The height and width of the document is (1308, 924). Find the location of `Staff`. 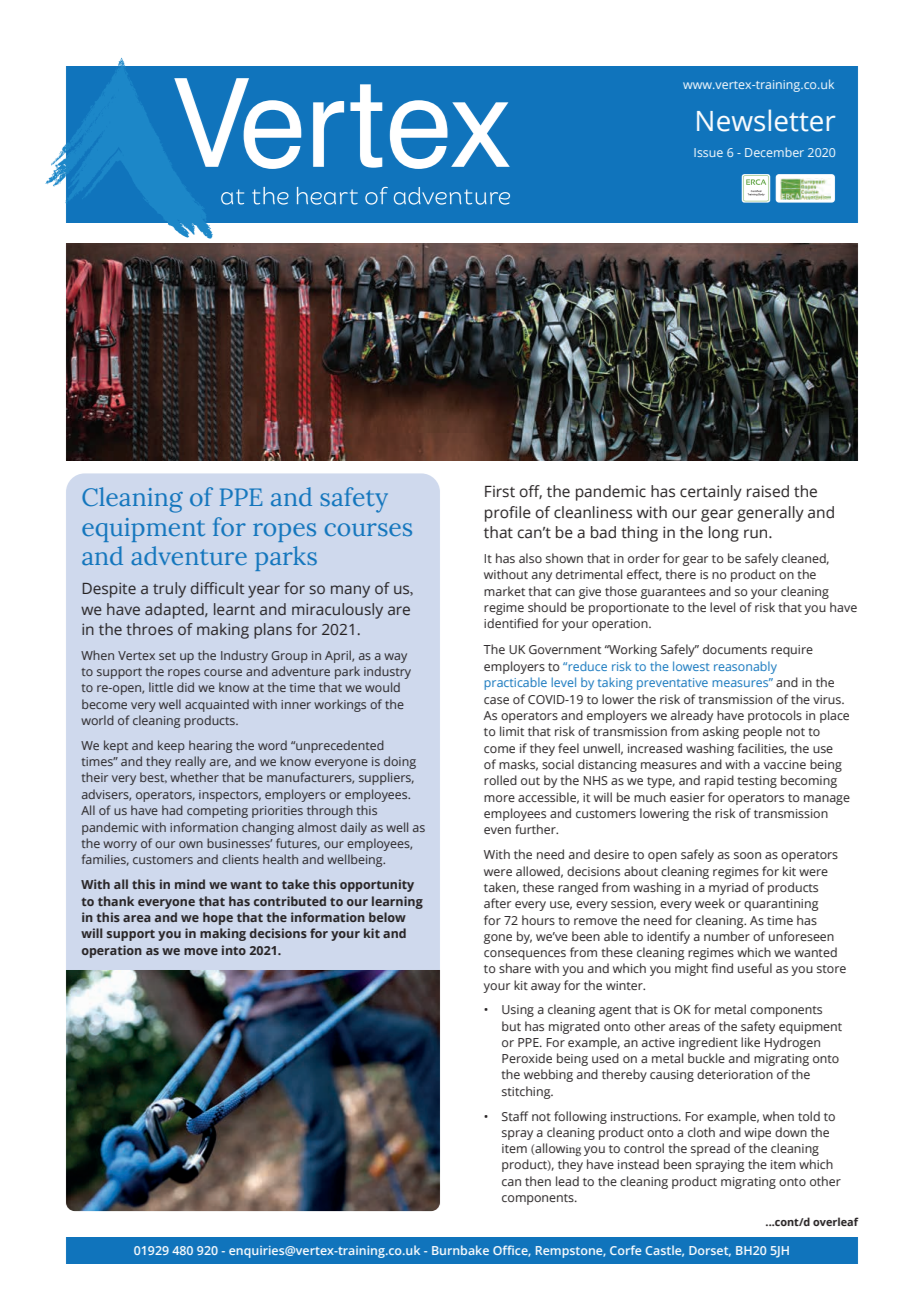

Staff is located at coordinates (515, 1116).
